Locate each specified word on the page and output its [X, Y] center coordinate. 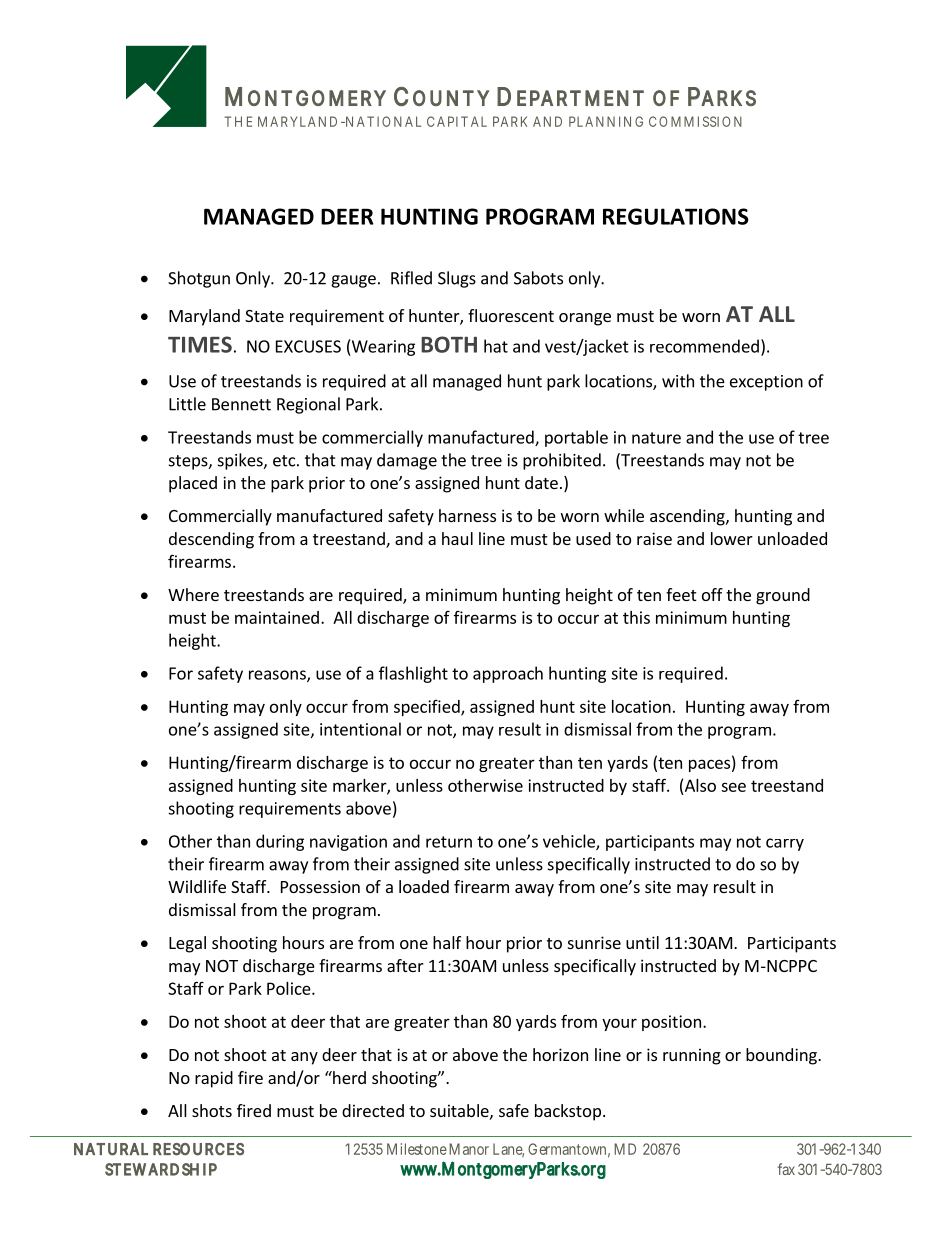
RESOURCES [198, 1149]
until [642, 942]
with [678, 381]
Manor [469, 1149]
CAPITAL [457, 121]
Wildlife [197, 886]
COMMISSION [695, 121]
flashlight [413, 674]
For [181, 673]
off [712, 594]
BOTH [449, 344]
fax [786, 1169]
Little [187, 404]
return [449, 842]
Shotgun [199, 279]
